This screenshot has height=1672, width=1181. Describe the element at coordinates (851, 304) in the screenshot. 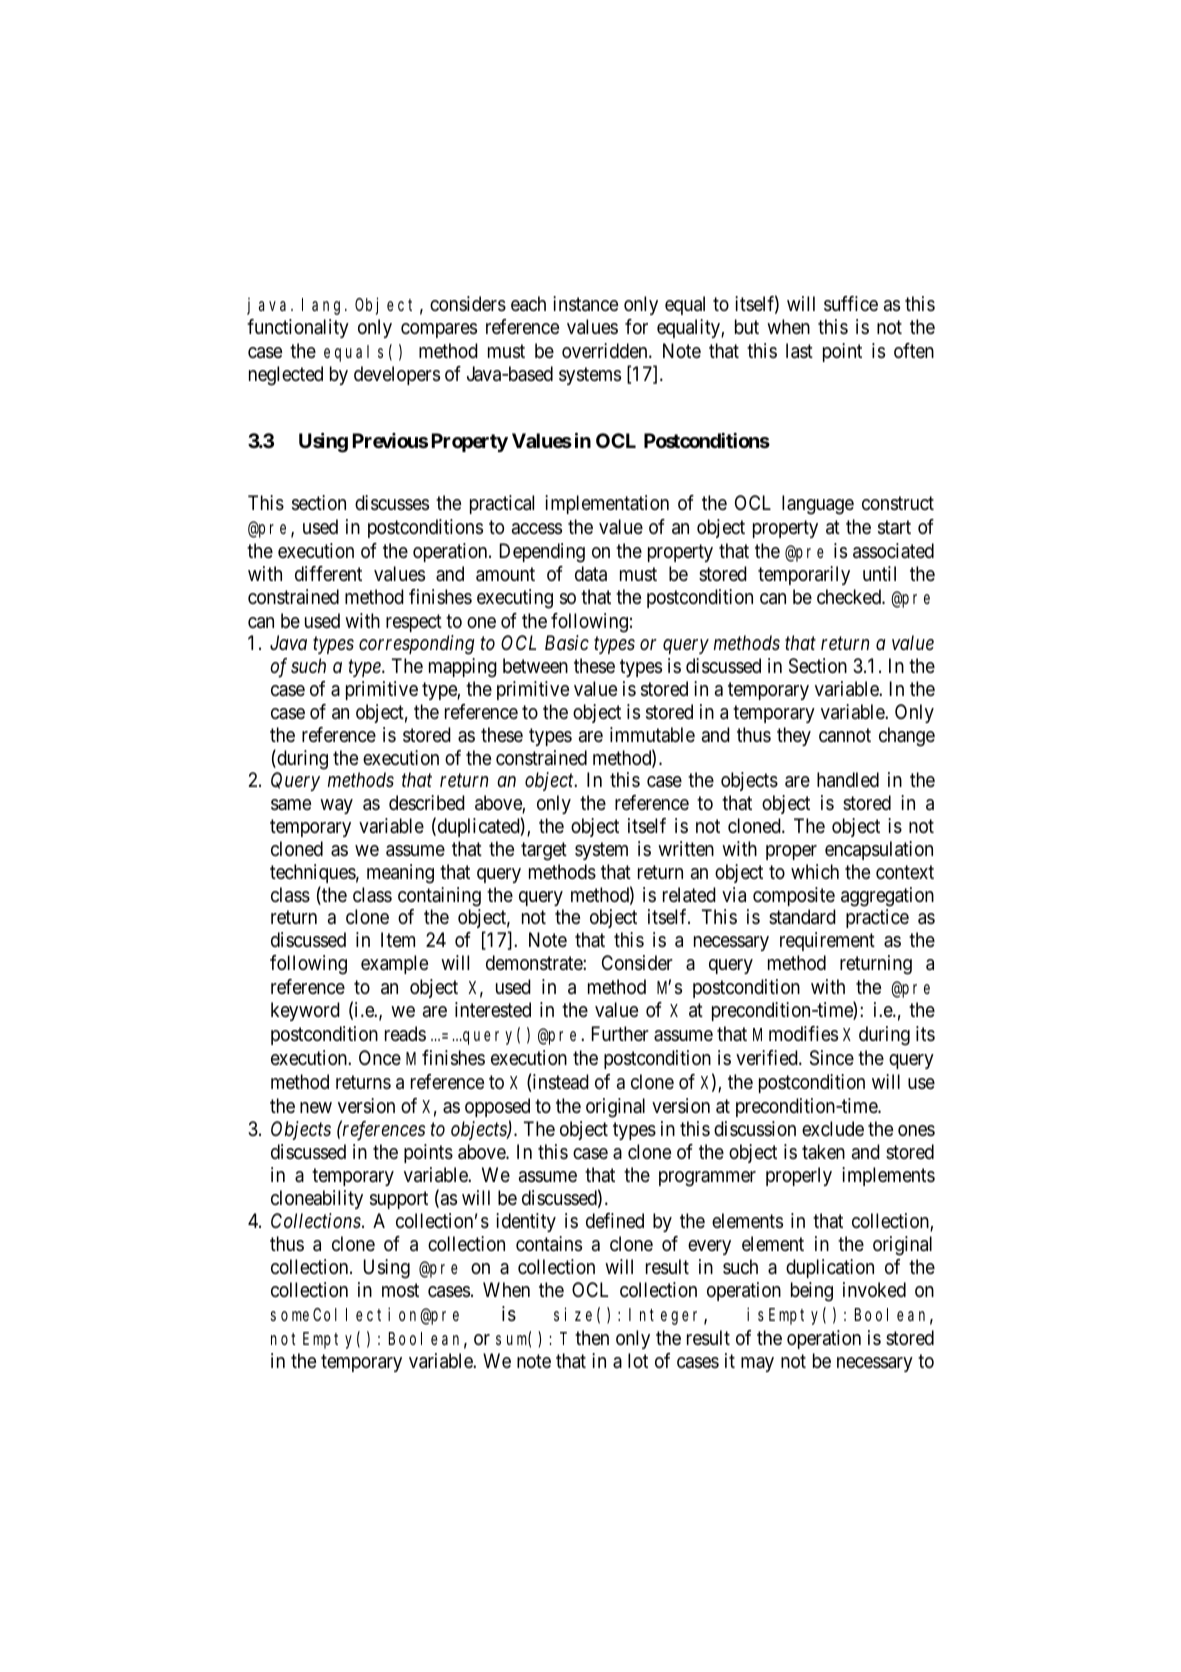

I see `suffice` at that location.
